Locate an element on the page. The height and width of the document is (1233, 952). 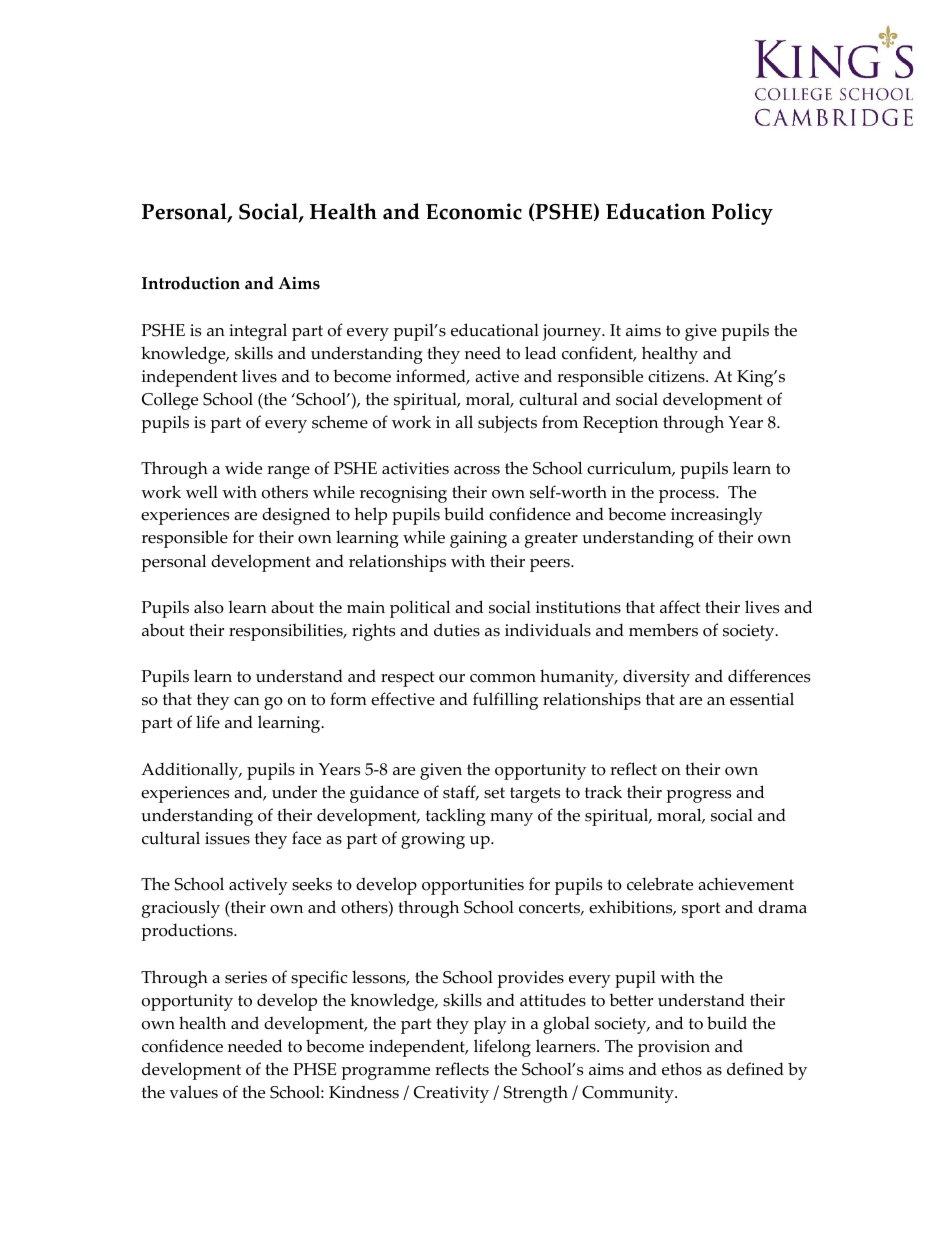
Economic is located at coordinates (474, 211).
